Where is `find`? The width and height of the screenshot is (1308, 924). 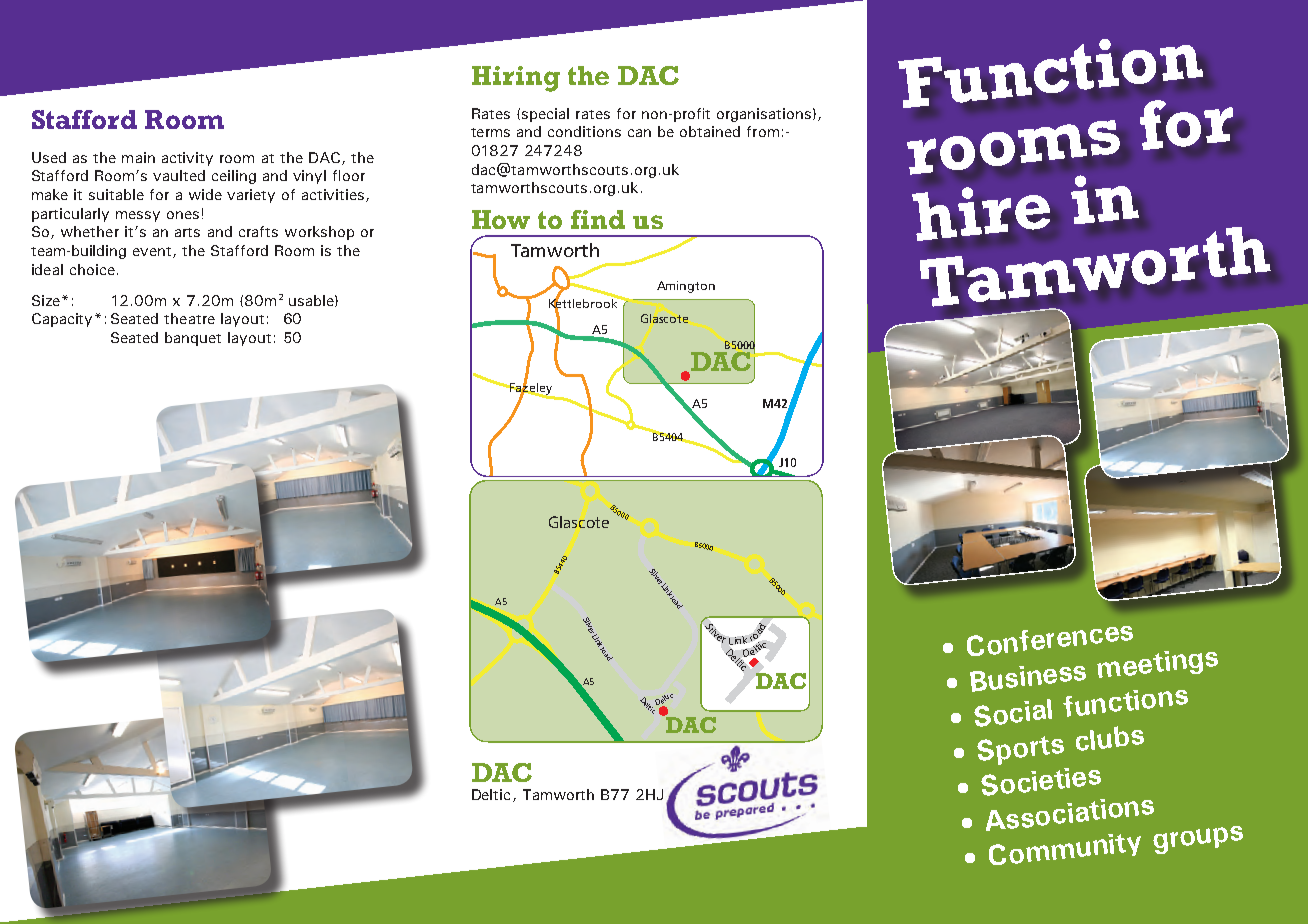
find is located at coordinates (598, 219).
